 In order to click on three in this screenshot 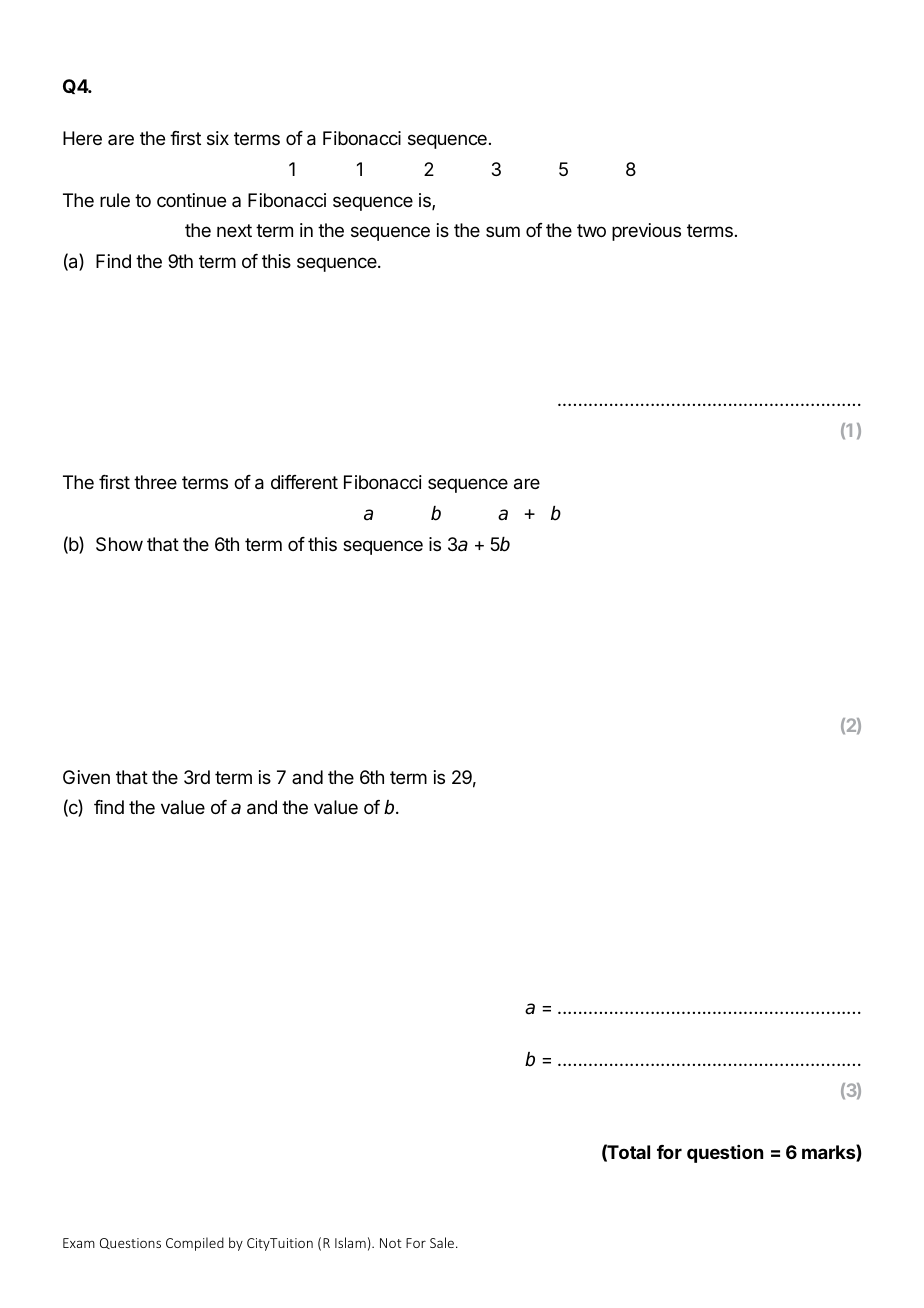, I will do `click(155, 482)`.
